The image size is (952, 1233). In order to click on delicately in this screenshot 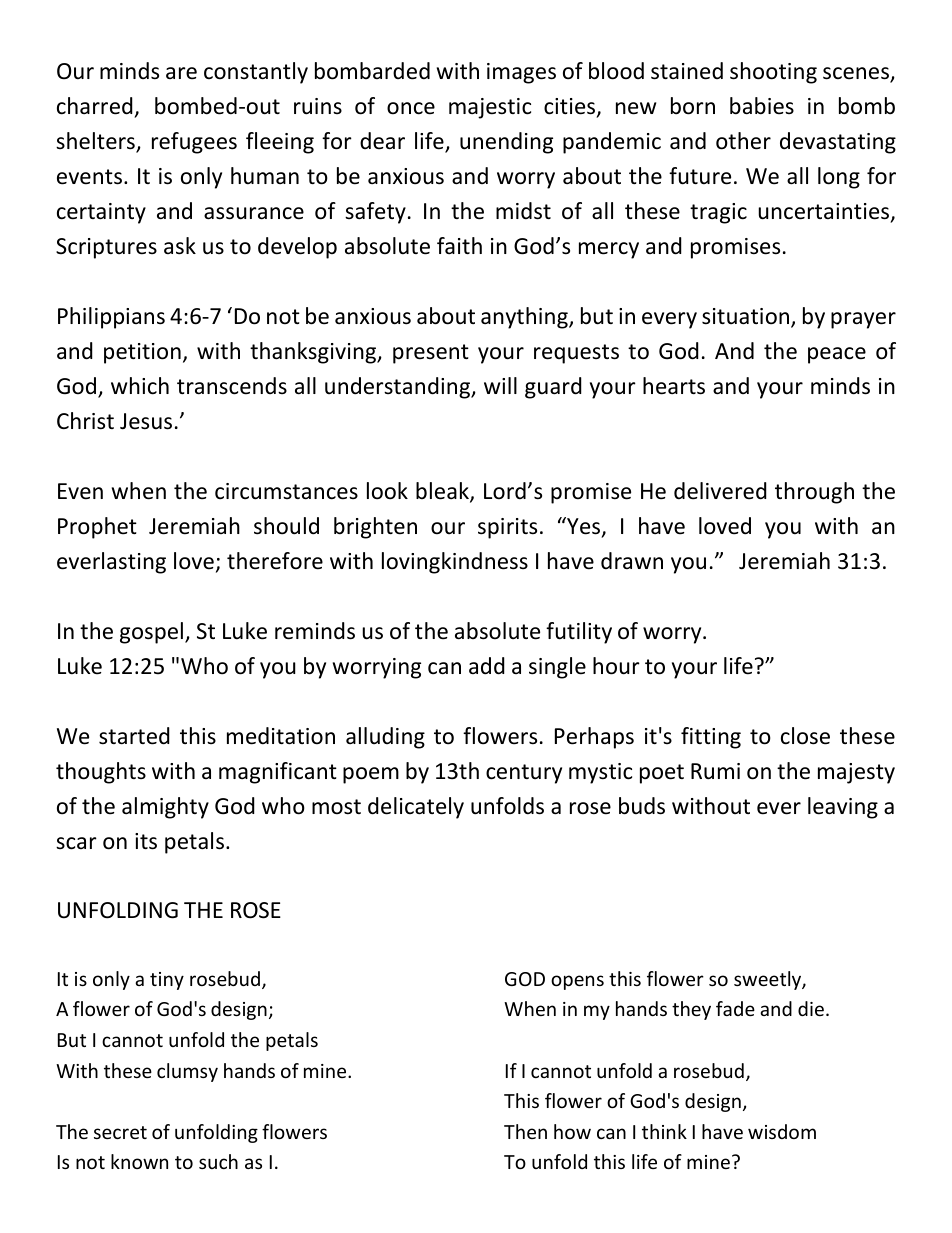, I will do `click(416, 808)`.
